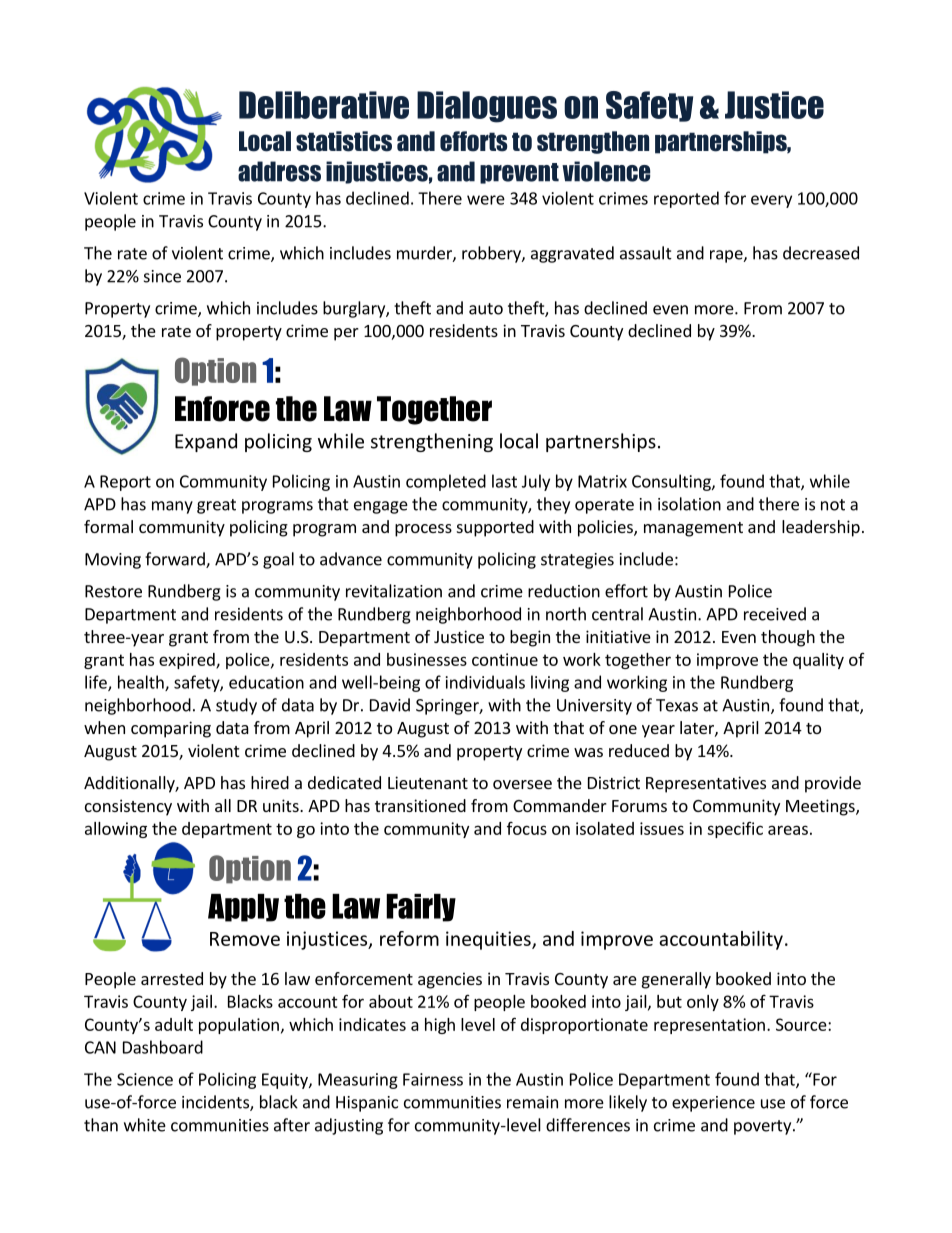 This screenshot has height=1233, width=952. What do you see at coordinates (771, 201) in the screenshot?
I see `every` at bounding box center [771, 201].
